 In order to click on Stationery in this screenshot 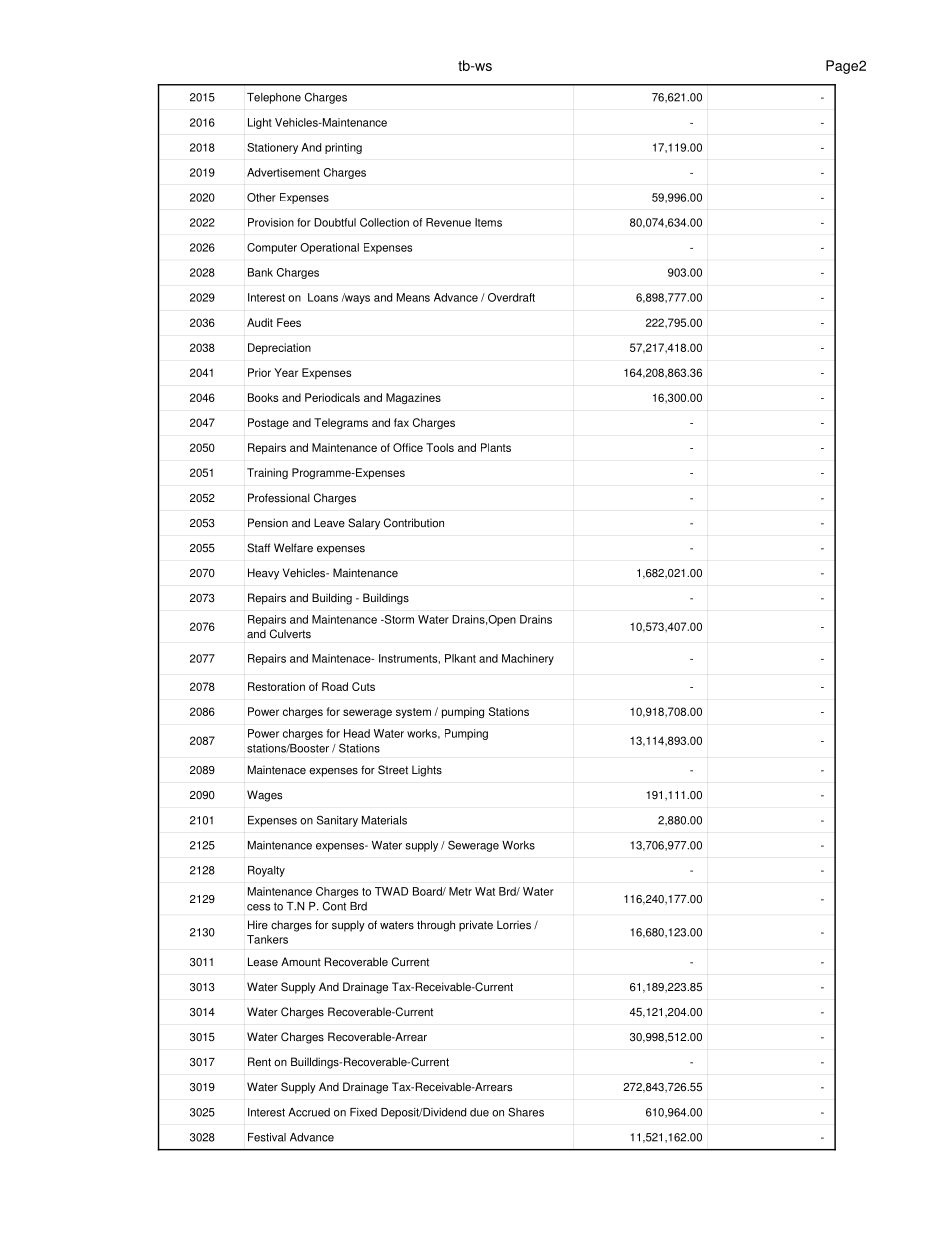, I will do `click(272, 148)`.
